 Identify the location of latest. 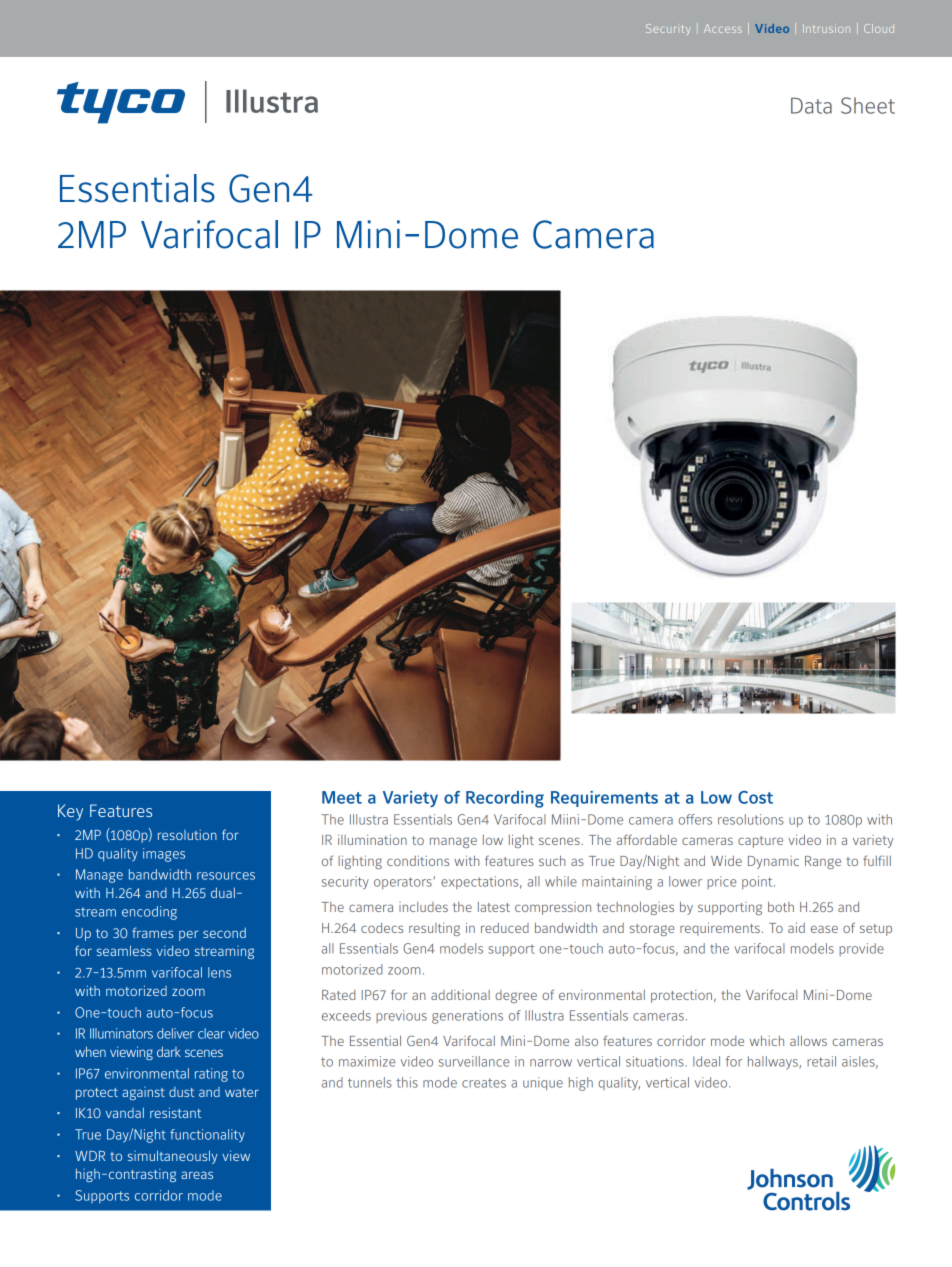
(494, 907).
